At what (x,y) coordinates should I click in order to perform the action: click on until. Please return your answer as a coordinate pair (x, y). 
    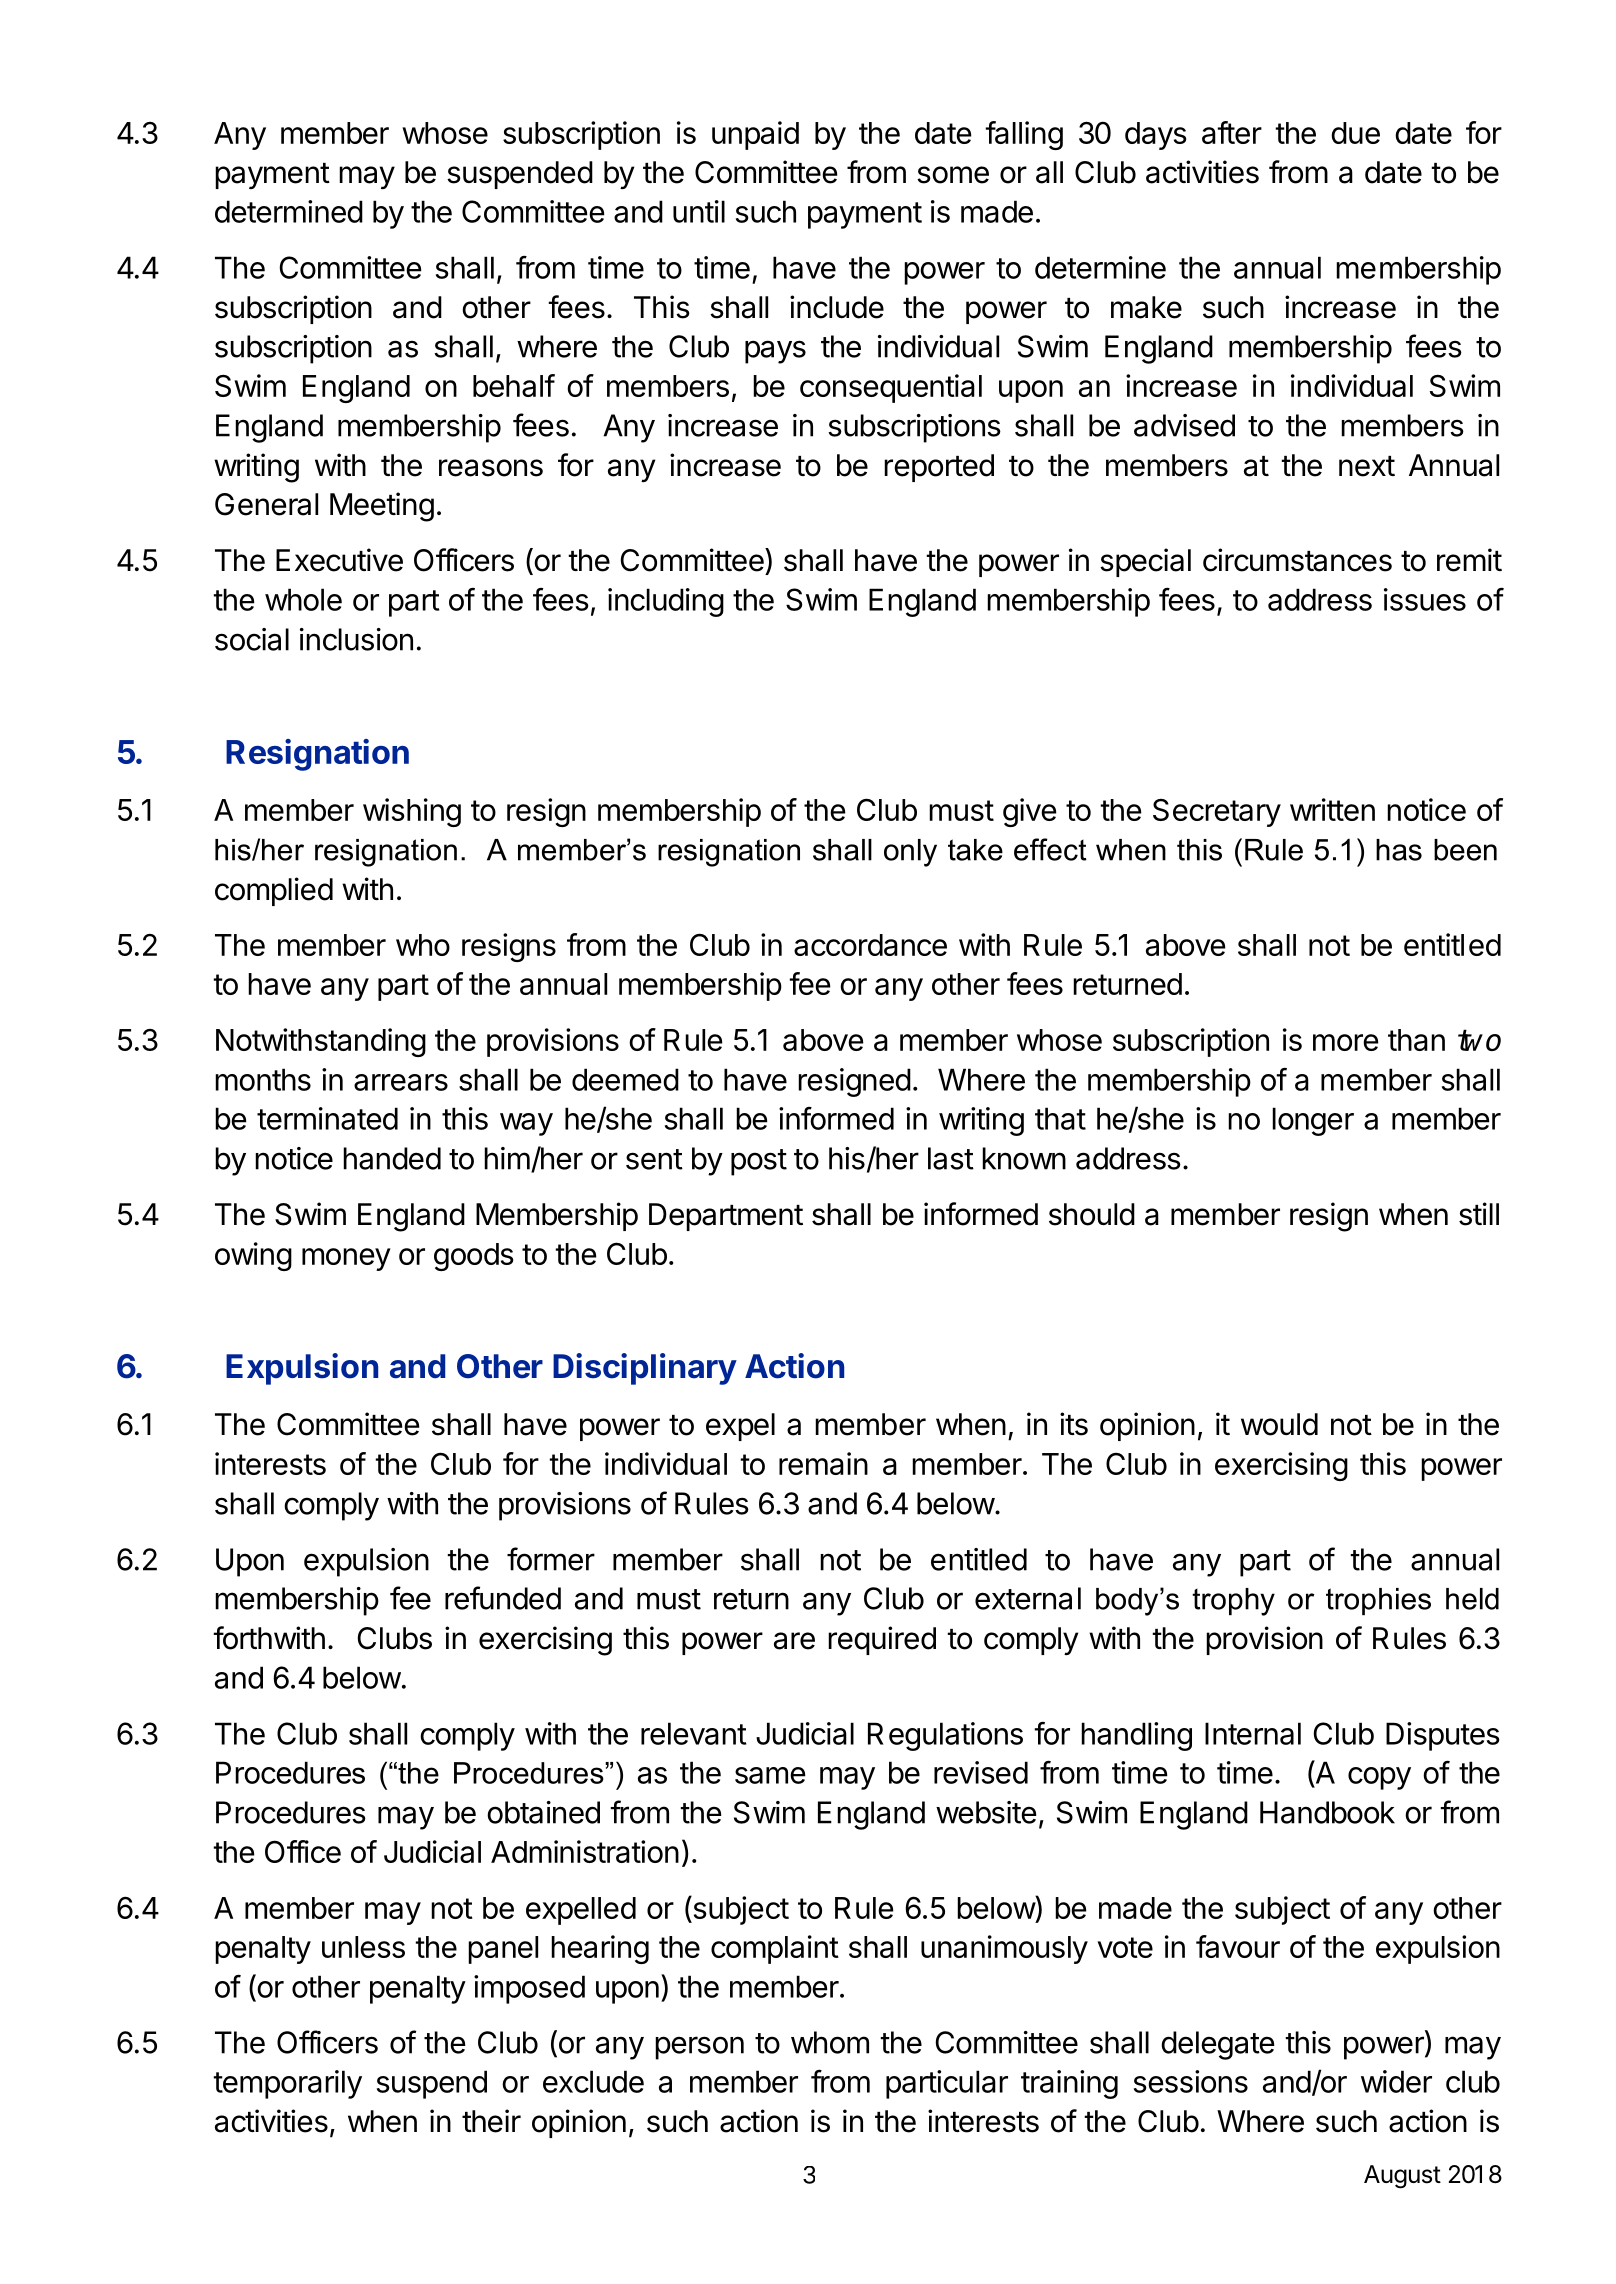
    Looking at the image, I should click on (699, 211).
